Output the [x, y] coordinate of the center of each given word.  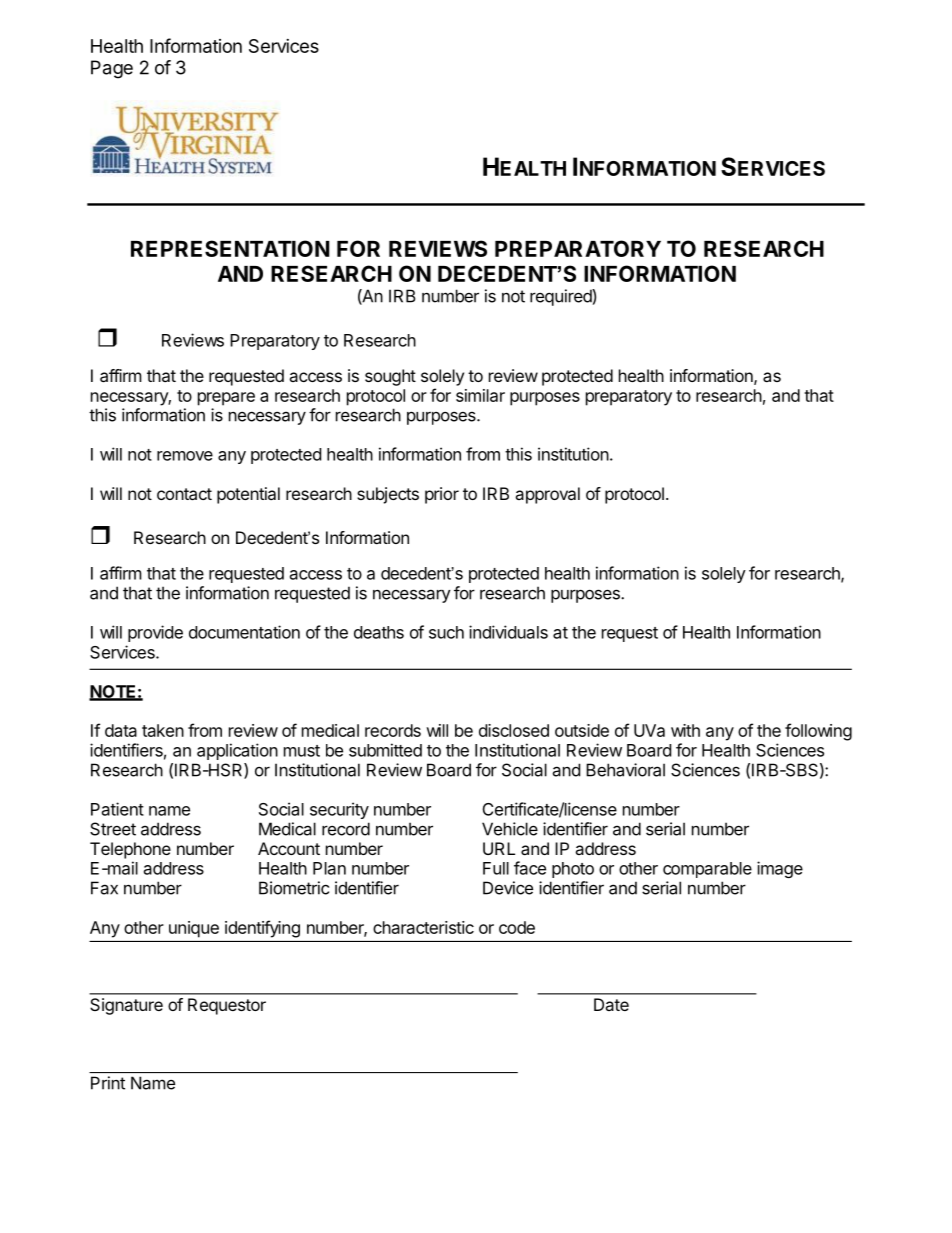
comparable [707, 870]
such [446, 632]
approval [547, 495]
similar [480, 395]
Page [112, 69]
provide [155, 633]
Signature [126, 1006]
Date [611, 1004]
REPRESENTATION [230, 248]
